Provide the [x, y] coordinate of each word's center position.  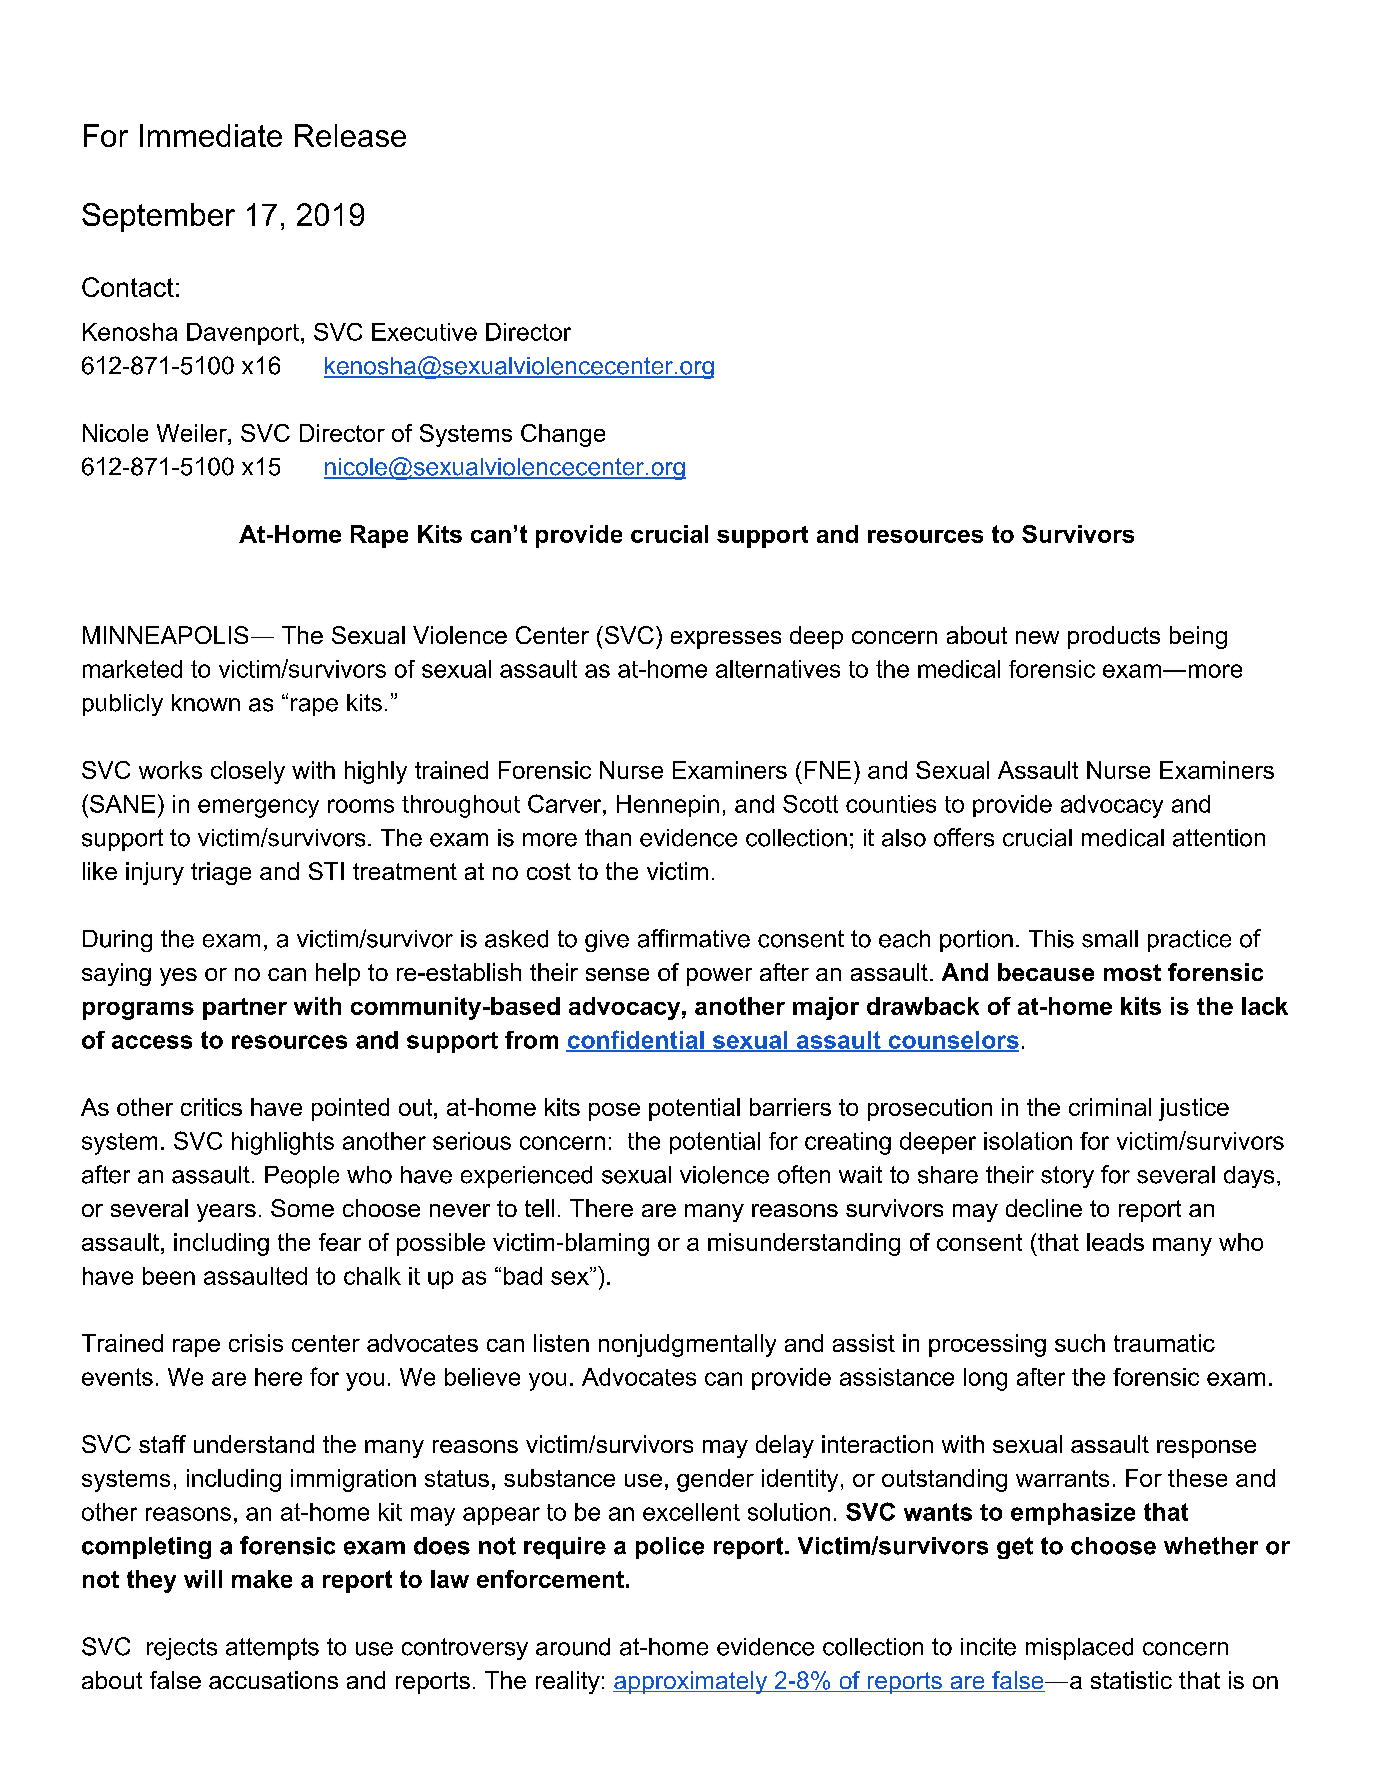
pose [614, 1112]
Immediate [211, 135]
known [206, 703]
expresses [726, 640]
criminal [1110, 1107]
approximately [691, 1682]
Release [350, 135]
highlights [283, 1143]
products [1114, 637]
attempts [272, 1649]
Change [563, 435]
